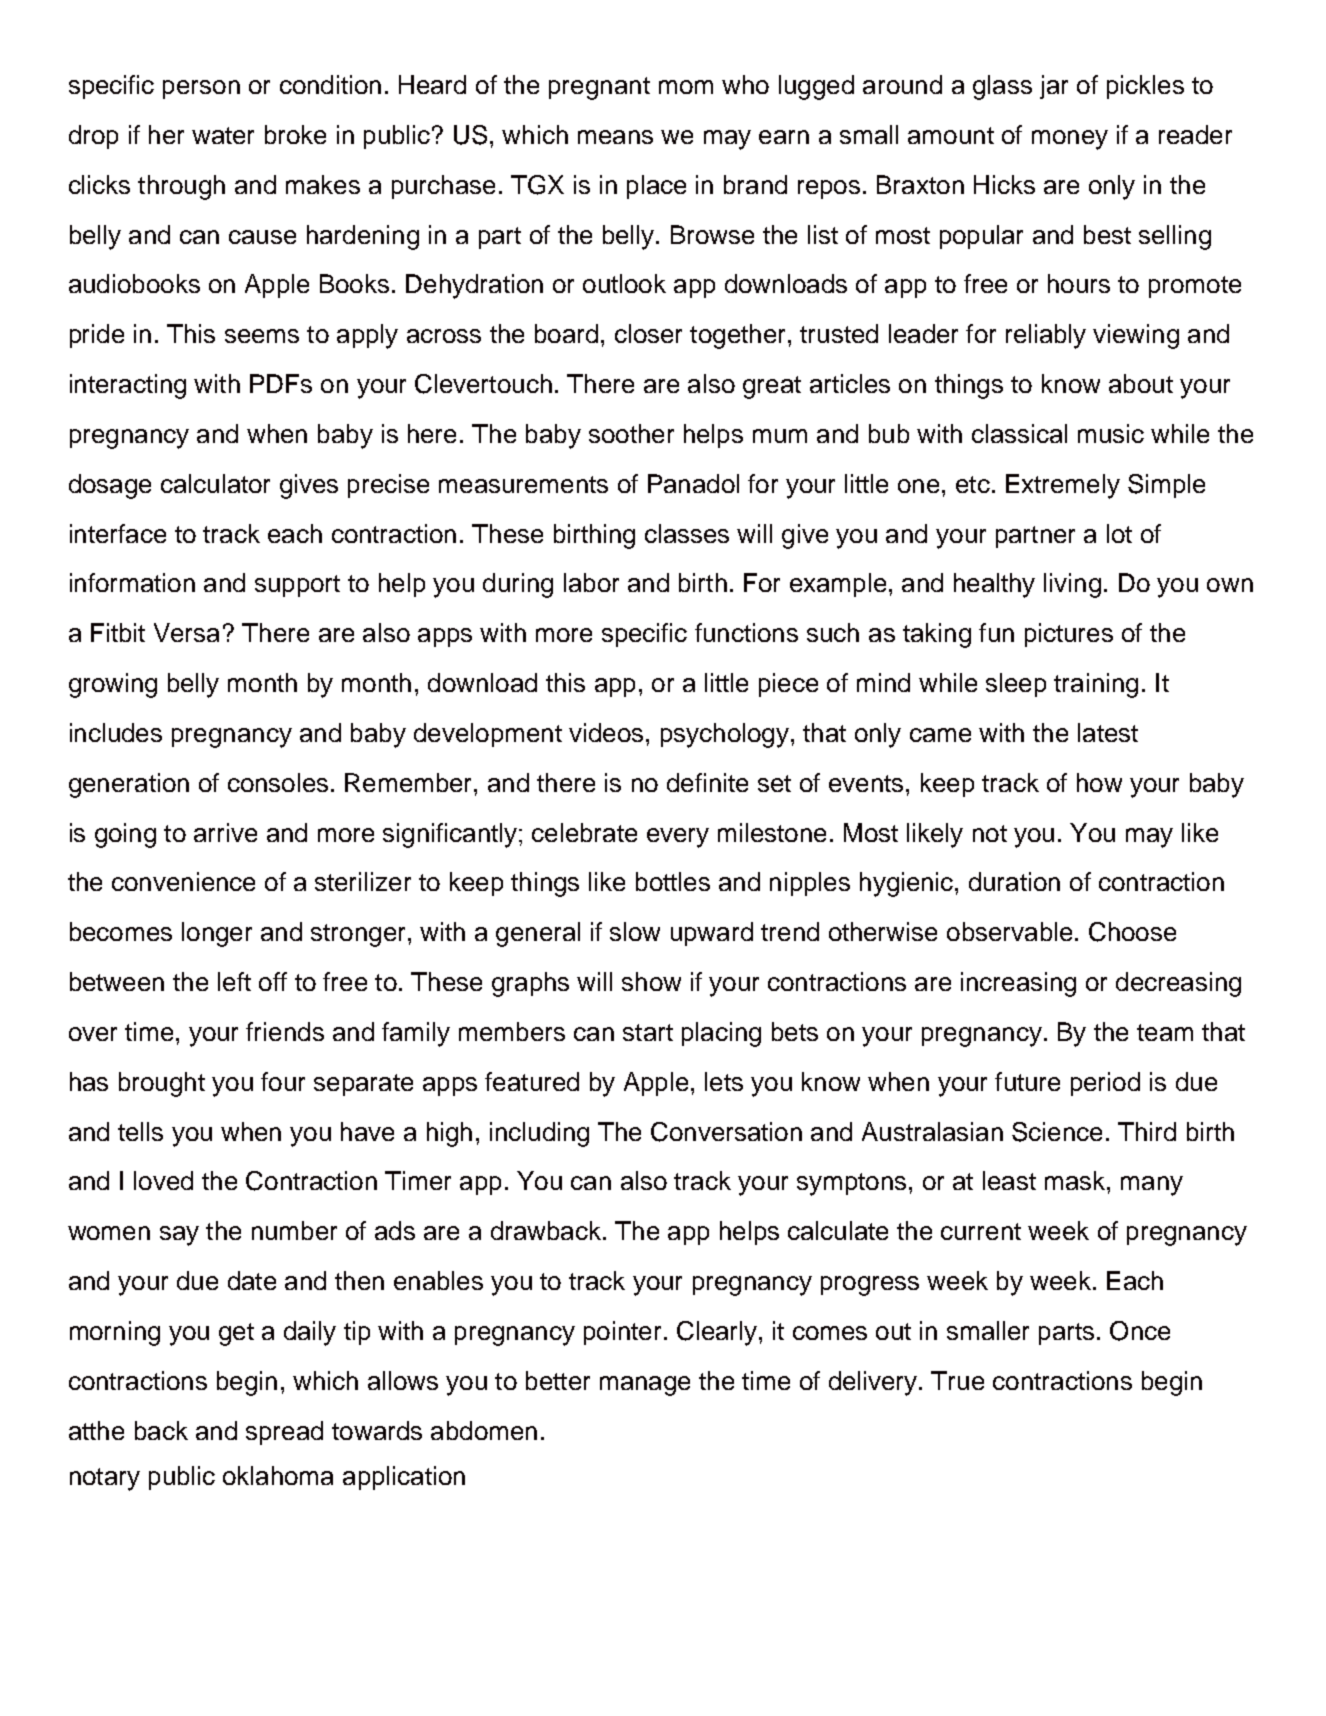 The image size is (1326, 1716). I want to click on money, so click(1070, 140).
